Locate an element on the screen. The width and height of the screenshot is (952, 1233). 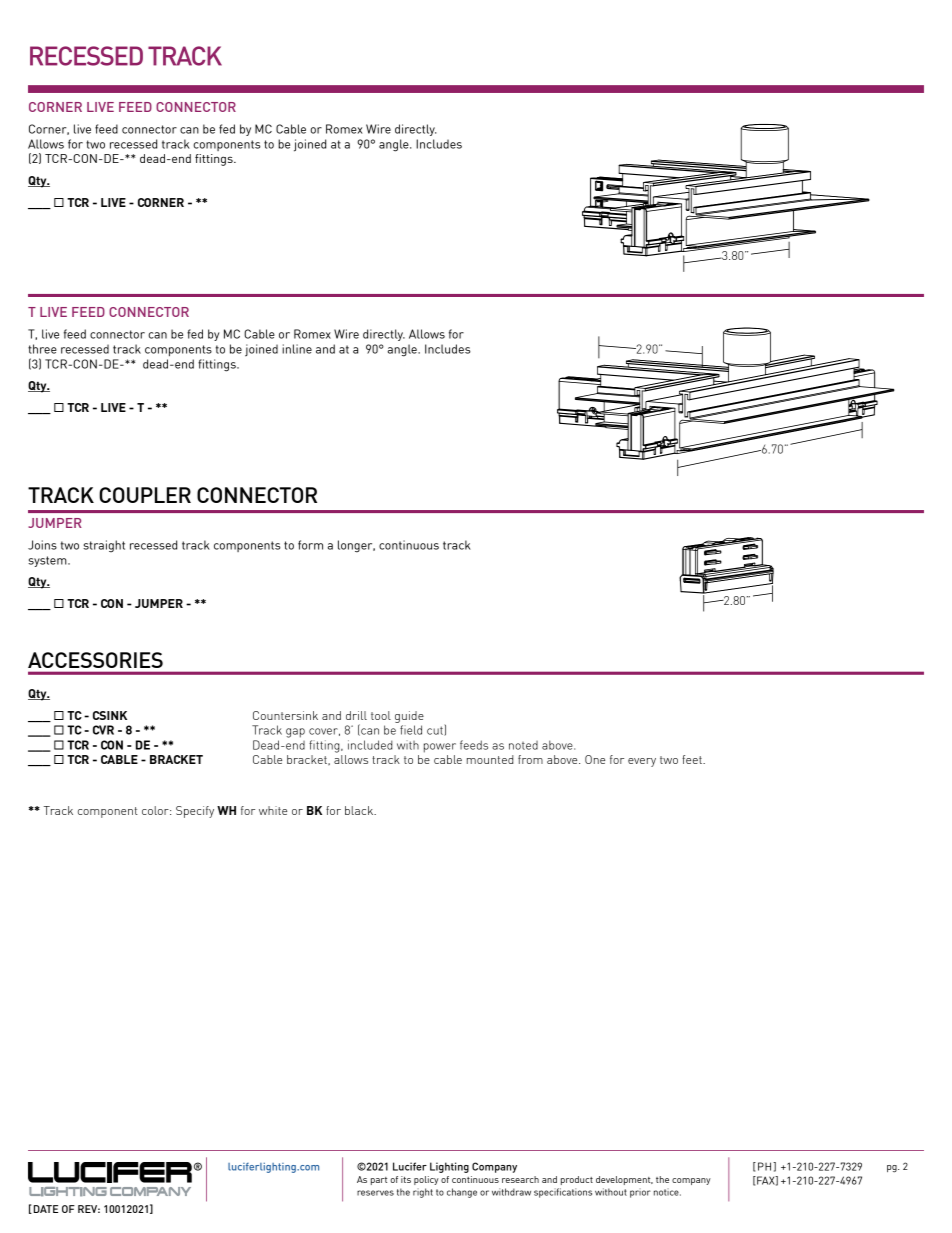
inline is located at coordinates (297, 349).
